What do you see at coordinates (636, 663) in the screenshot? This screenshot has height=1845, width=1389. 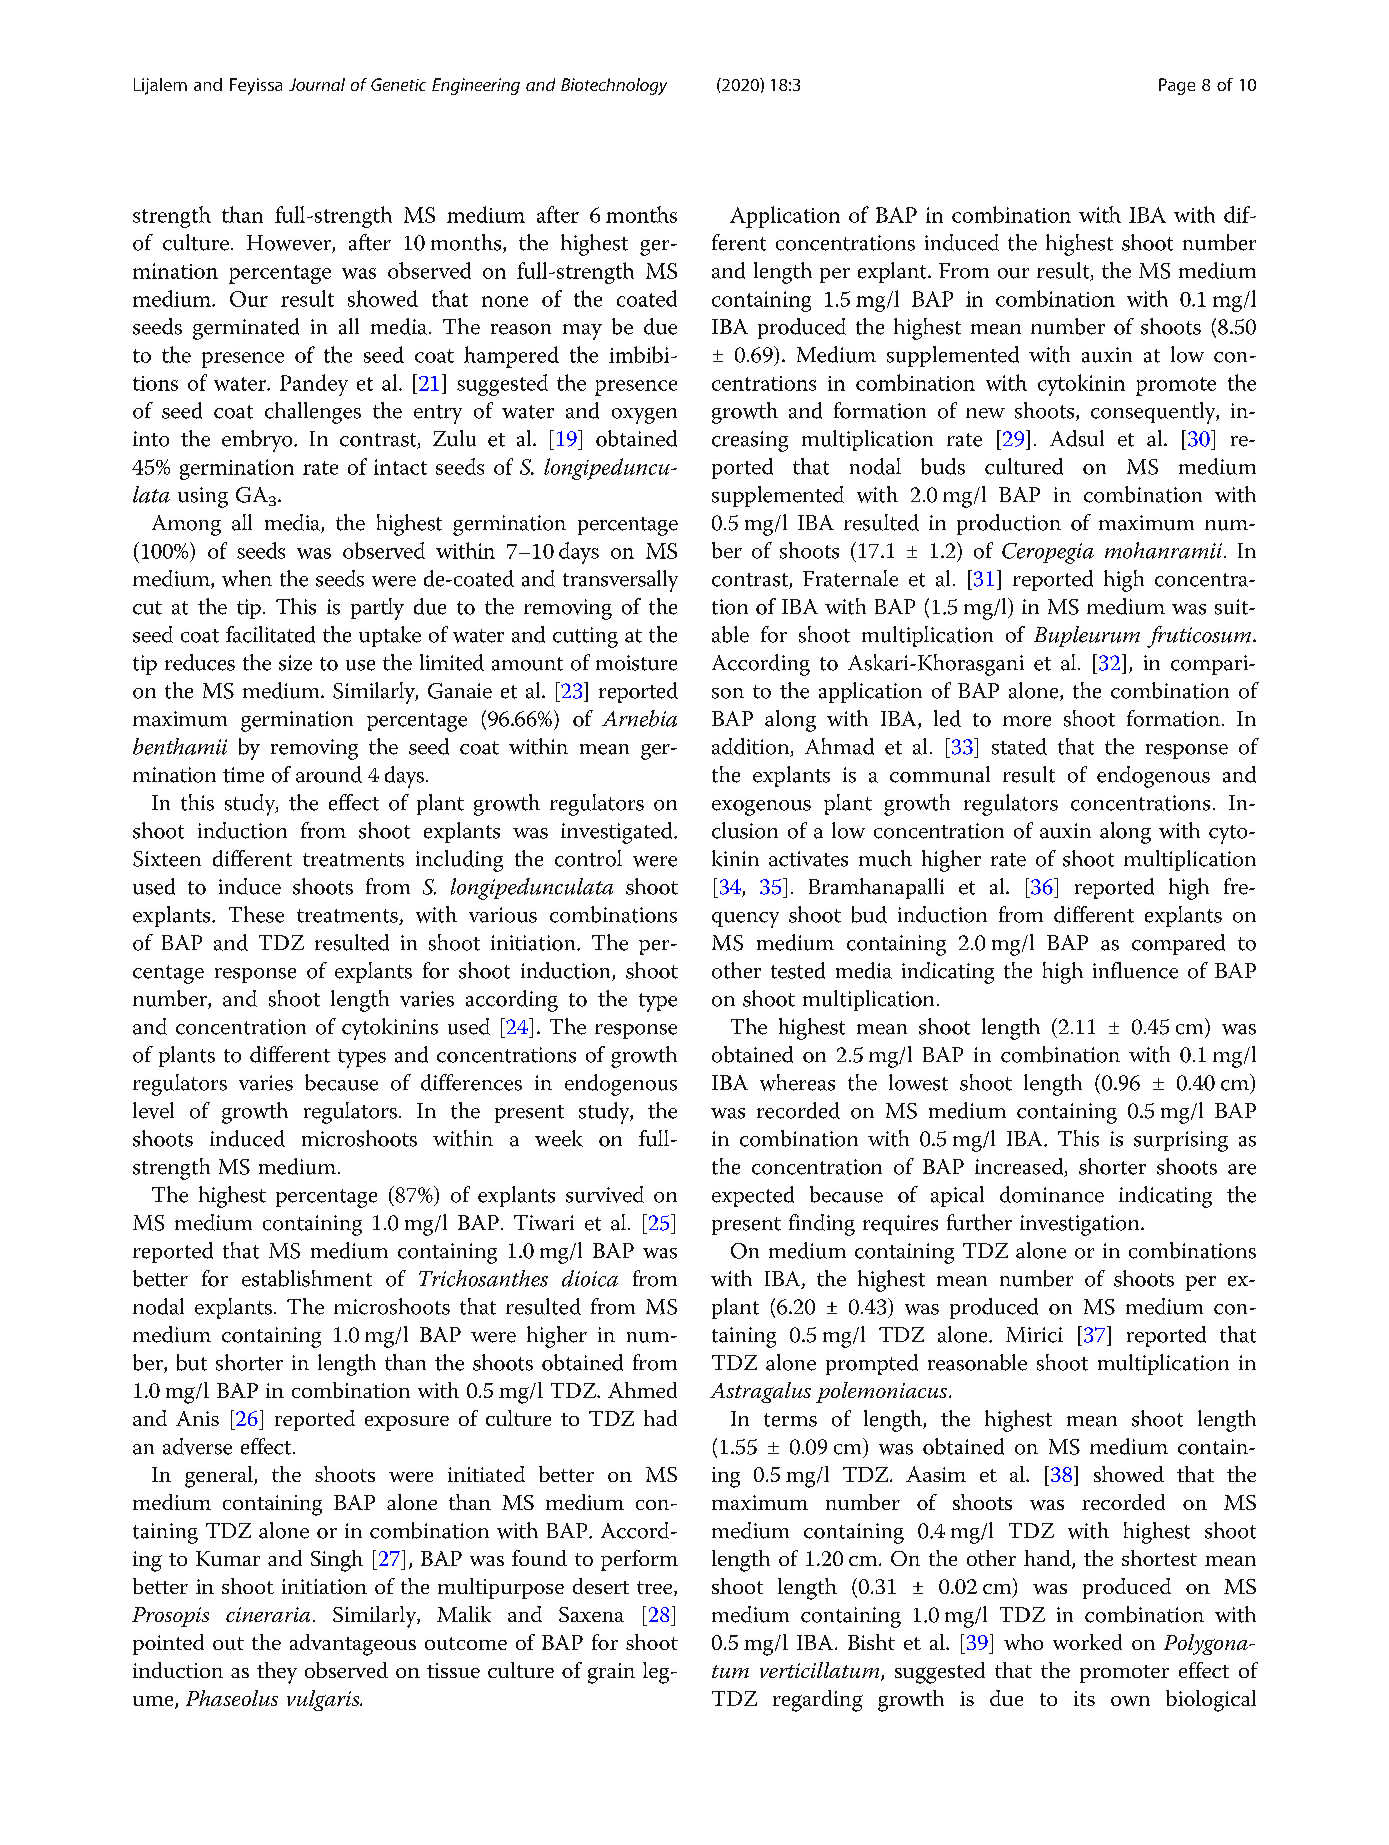 I see `moisture` at bounding box center [636, 663].
